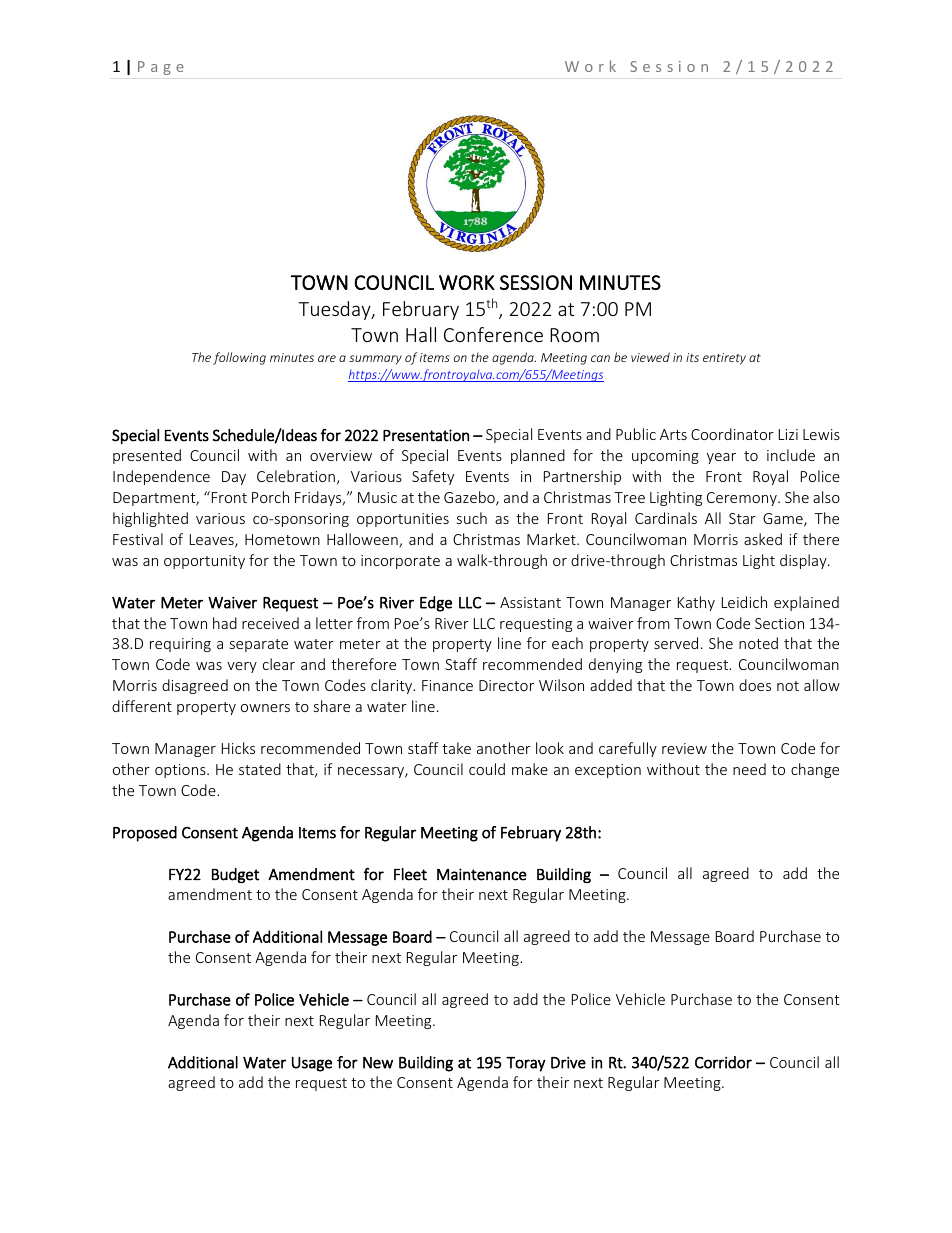 The width and height of the document is (952, 1233). Describe the element at coordinates (161, 68) in the document. I see `Page` at that location.
